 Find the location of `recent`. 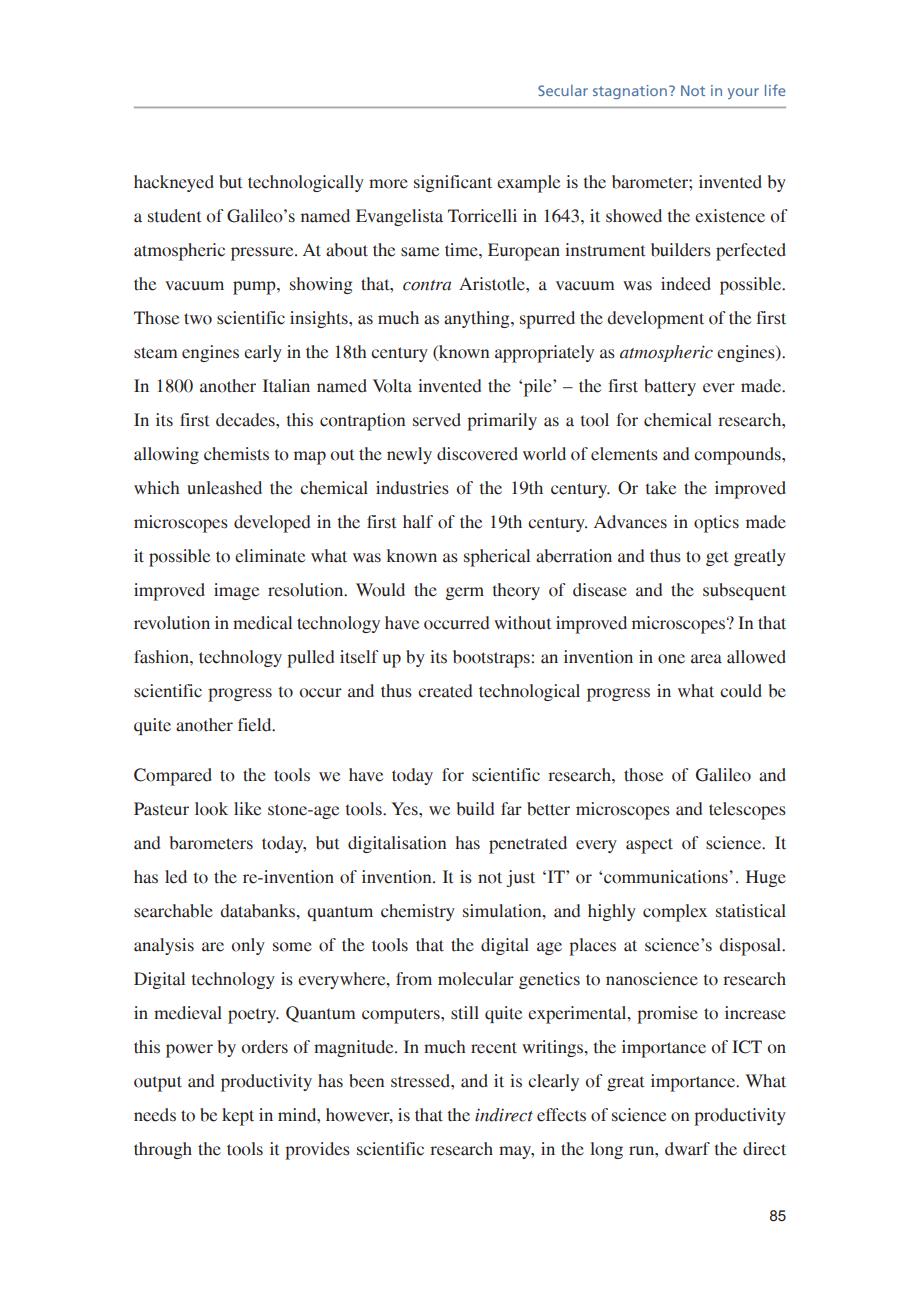

recent is located at coordinates (494, 1048).
